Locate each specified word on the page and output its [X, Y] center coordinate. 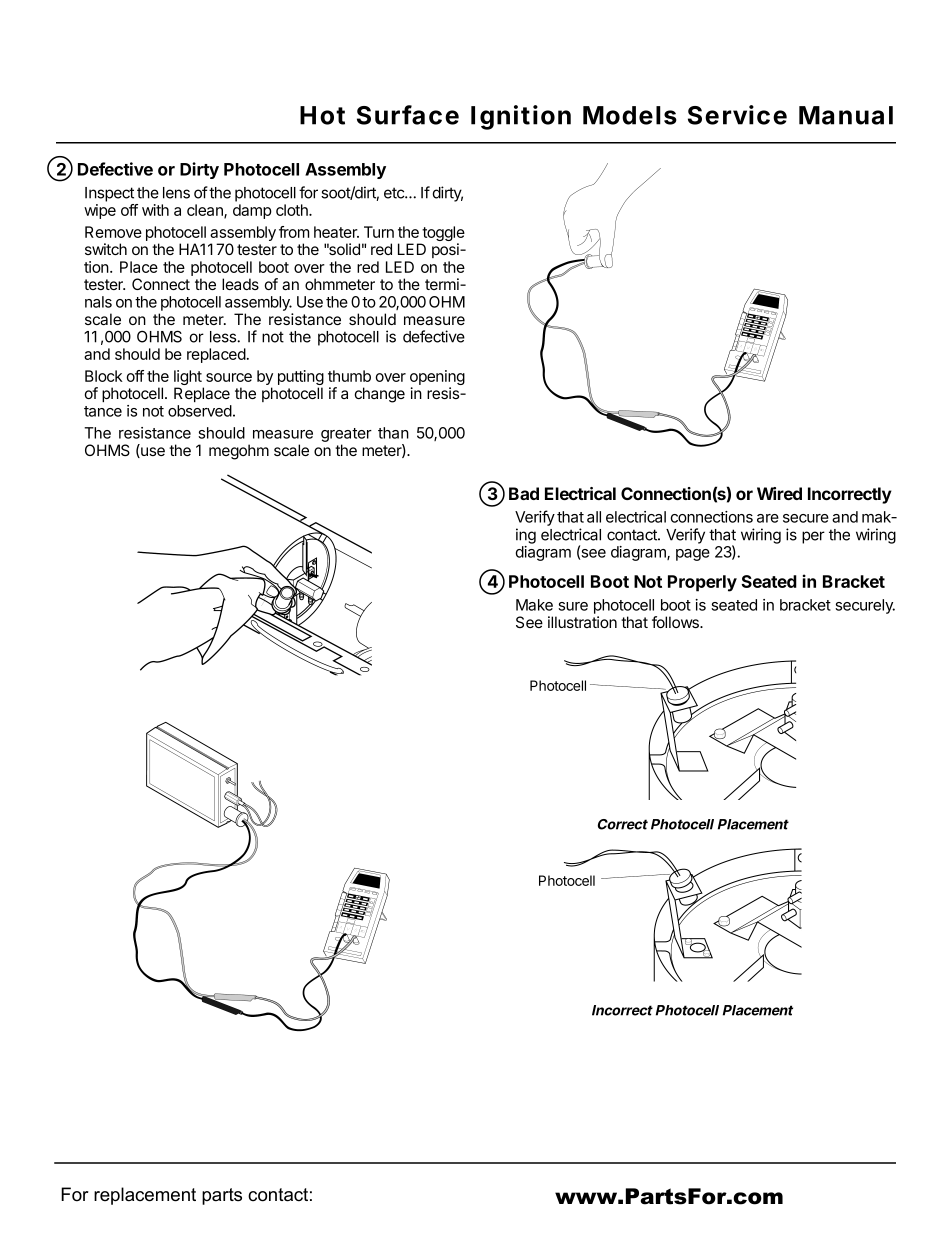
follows [676, 622]
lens [176, 193]
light [189, 379]
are [768, 518]
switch [106, 249]
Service [737, 115]
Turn [379, 232]
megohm [239, 452]
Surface [408, 115]
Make [534, 605]
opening [437, 379]
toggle [442, 235]
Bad [524, 493]
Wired [779, 493]
